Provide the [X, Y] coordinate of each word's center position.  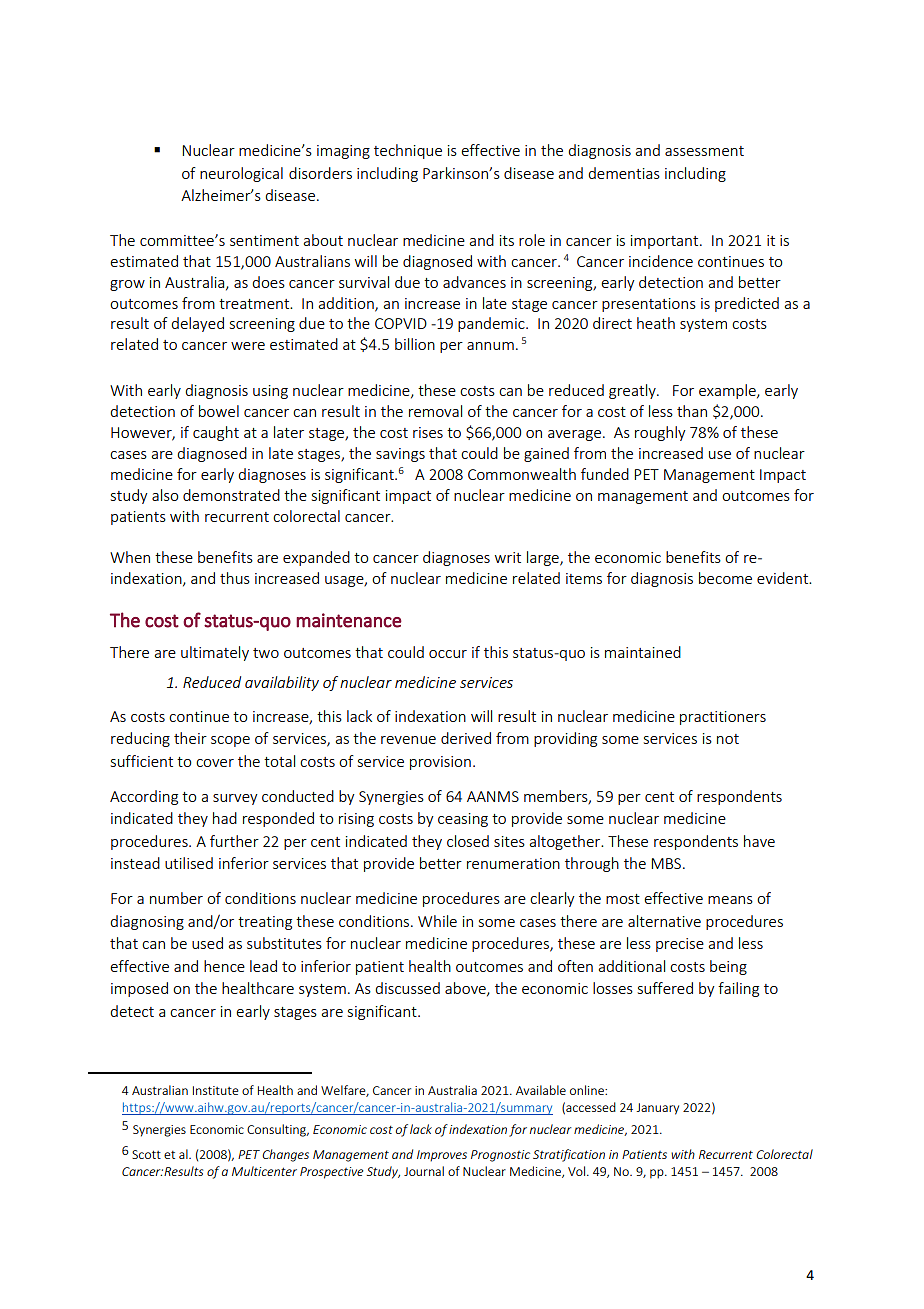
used [207, 943]
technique [408, 151]
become [725, 578]
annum [490, 346]
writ [508, 557]
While [437, 921]
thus [235, 578]
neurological [241, 174]
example [728, 391]
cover [215, 763]
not [728, 739]
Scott [146, 1154]
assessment [704, 151]
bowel [219, 411]
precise [680, 945]
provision [440, 763]
